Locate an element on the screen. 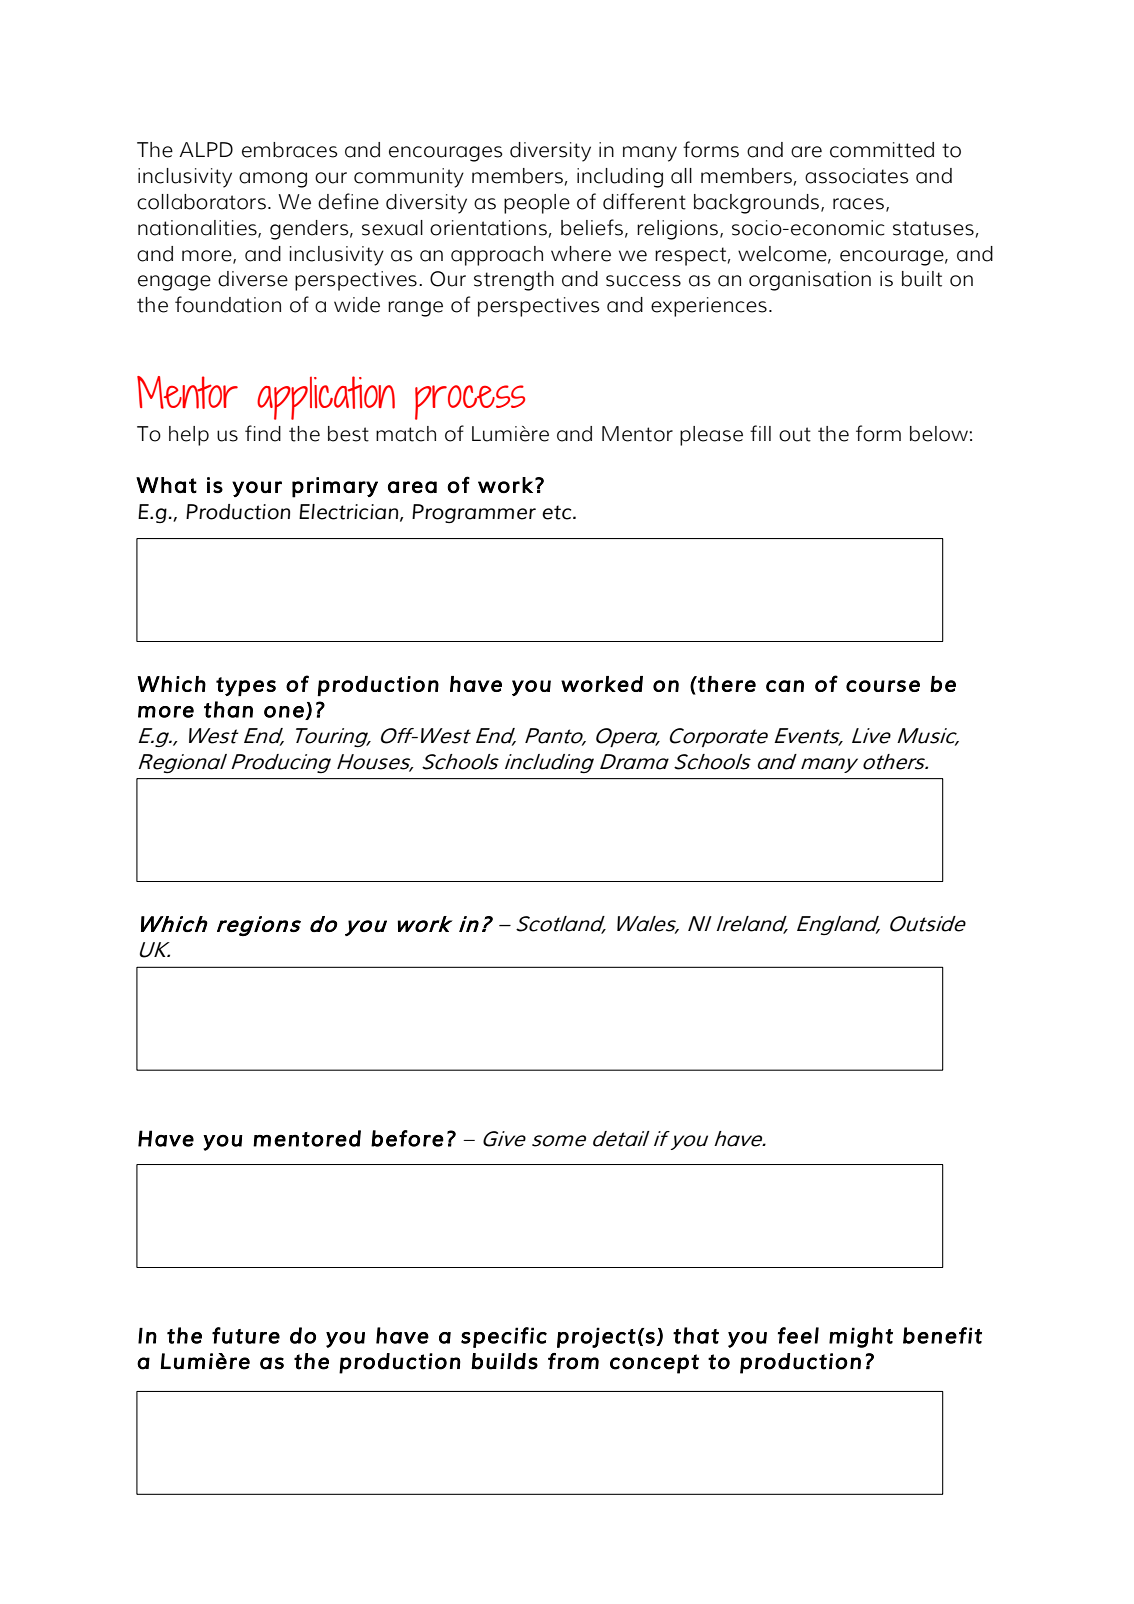 This screenshot has width=1134, height=1604. one is located at coordinates (285, 713).
